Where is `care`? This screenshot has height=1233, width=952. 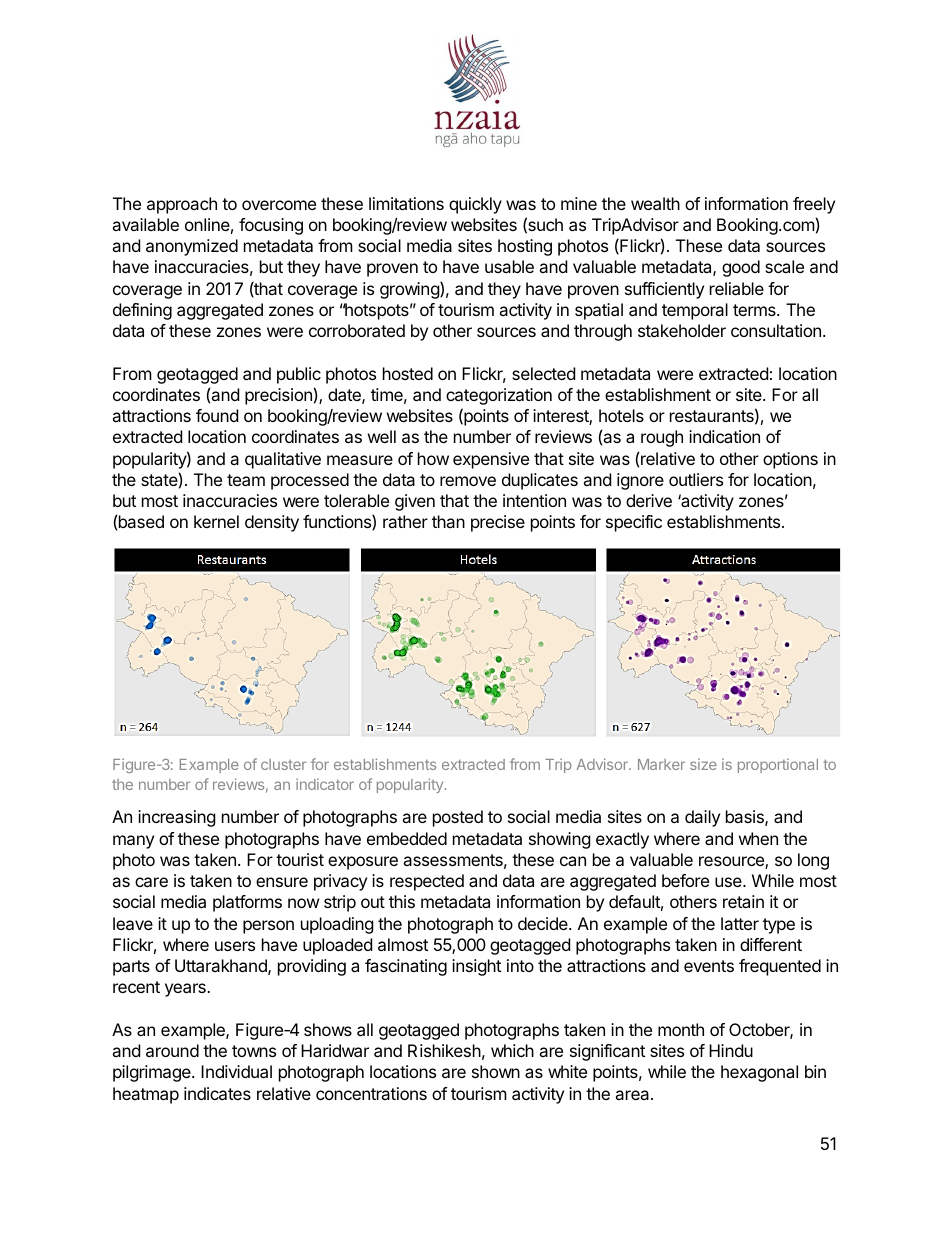 care is located at coordinates (151, 882).
